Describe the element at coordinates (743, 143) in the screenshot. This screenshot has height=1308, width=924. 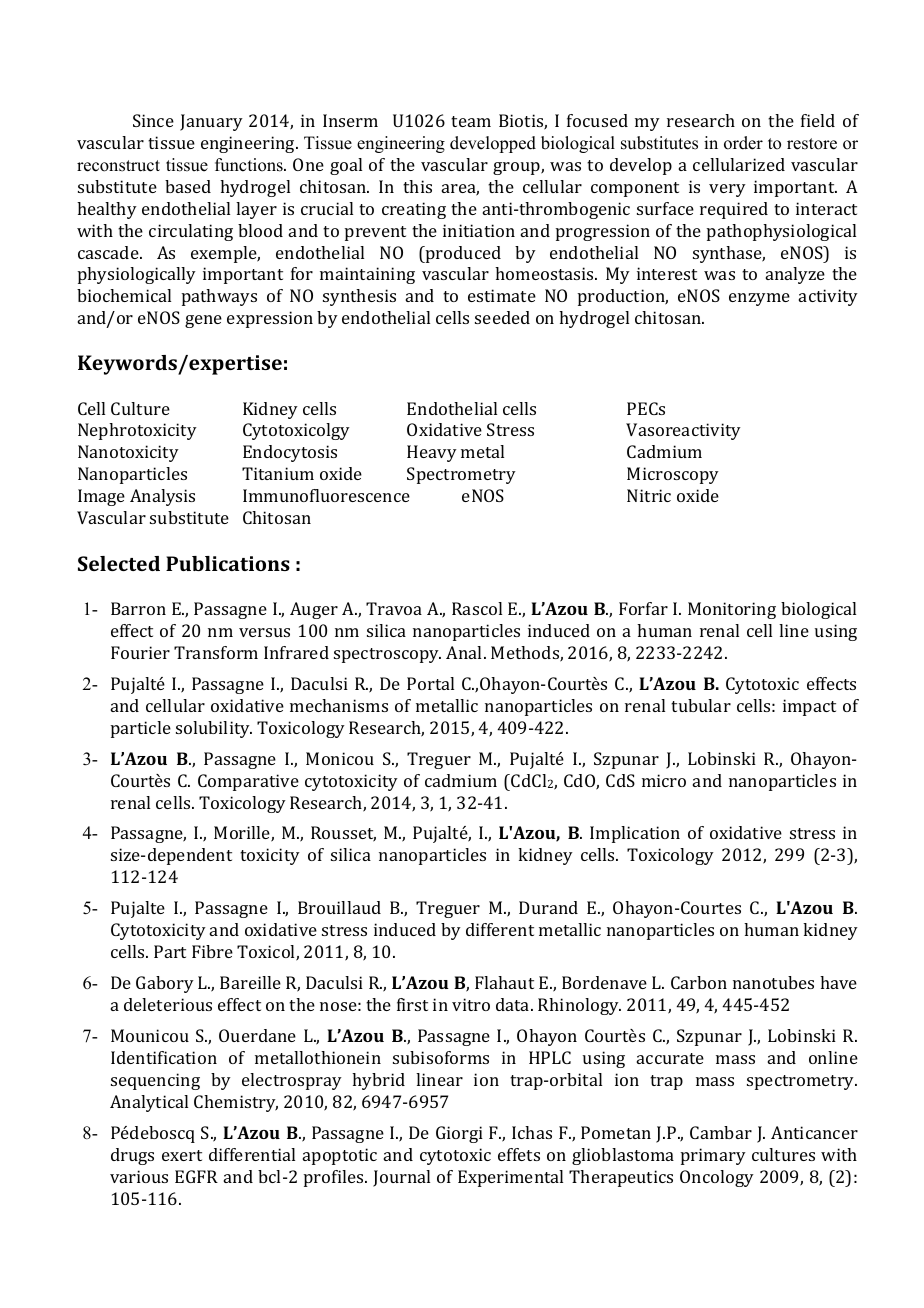
I see `order` at that location.
